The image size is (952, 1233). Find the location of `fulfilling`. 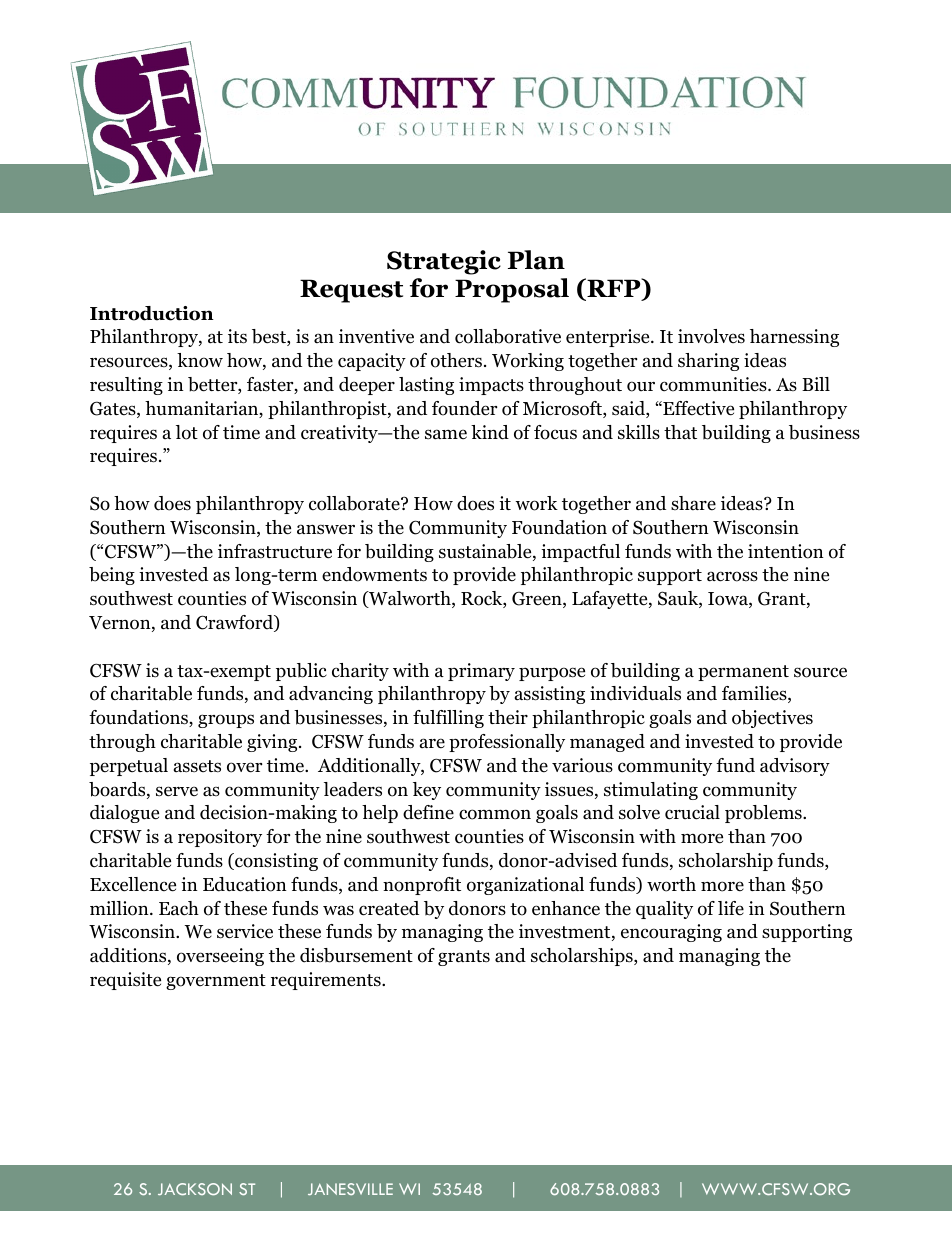

fulfilling is located at coordinates (448, 719).
